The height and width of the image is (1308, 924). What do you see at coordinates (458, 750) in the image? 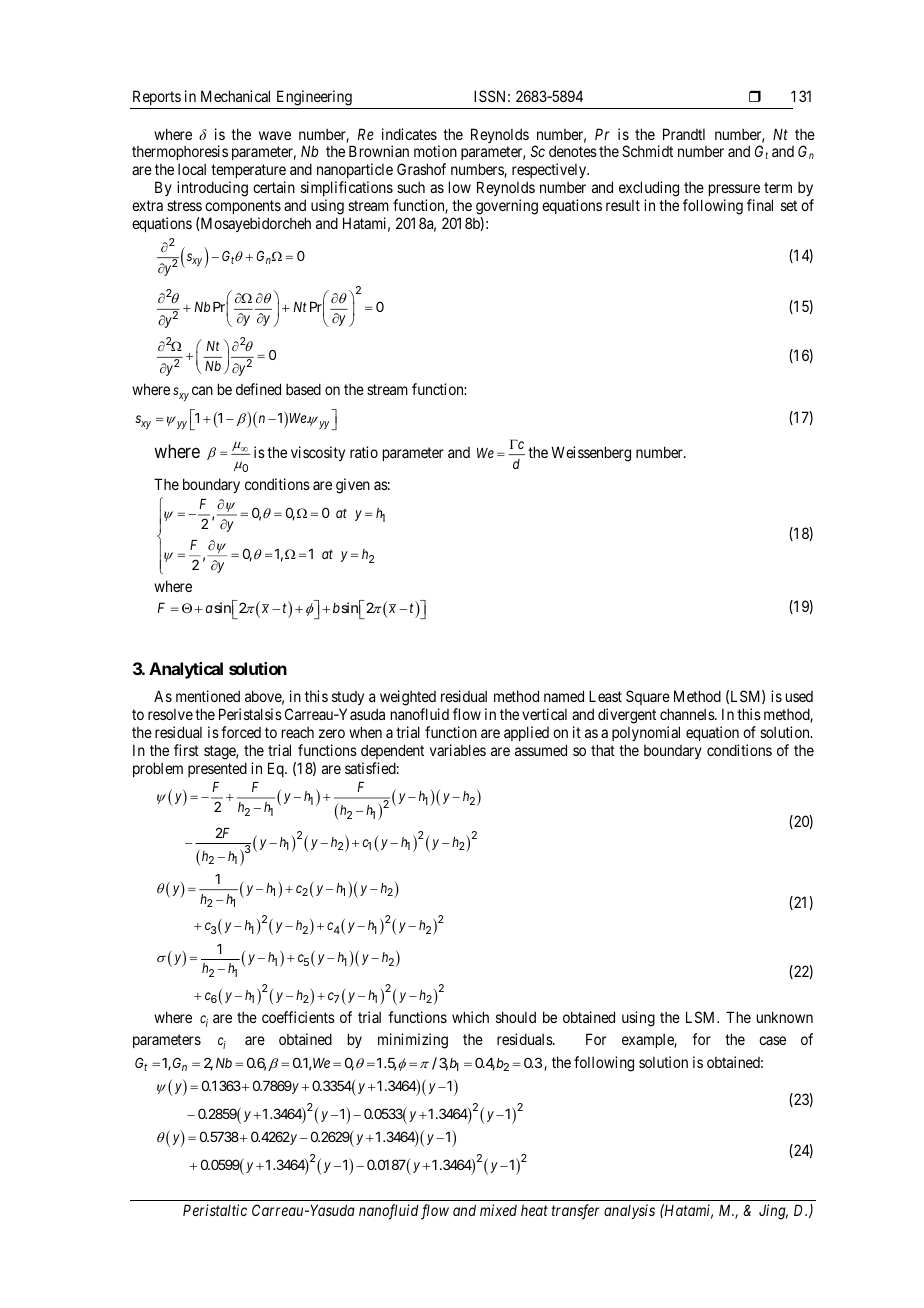
I see `variables` at bounding box center [458, 750].
